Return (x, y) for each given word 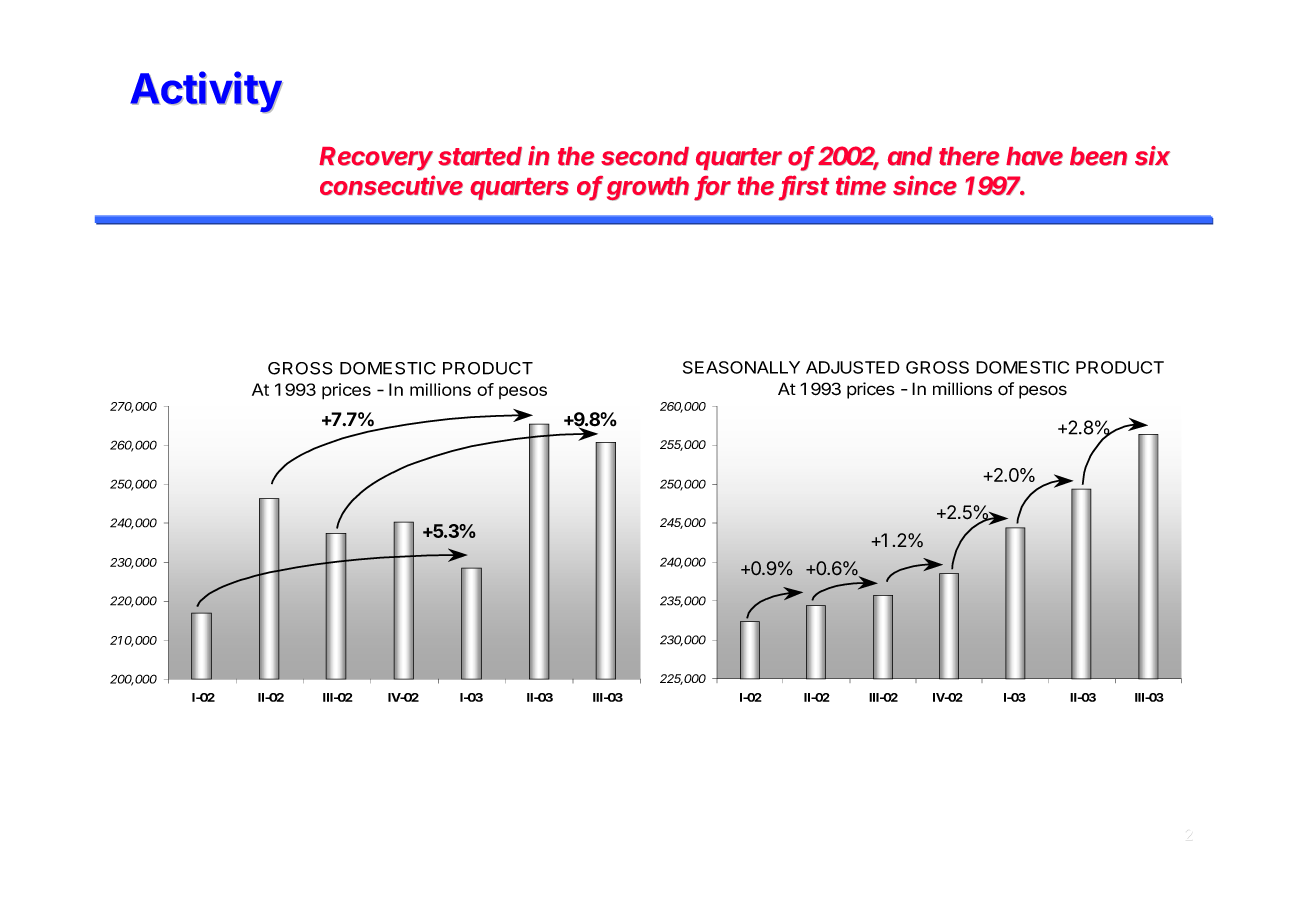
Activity (206, 92)
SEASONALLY (741, 367)
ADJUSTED (853, 367)
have (1034, 156)
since (925, 185)
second (645, 156)
